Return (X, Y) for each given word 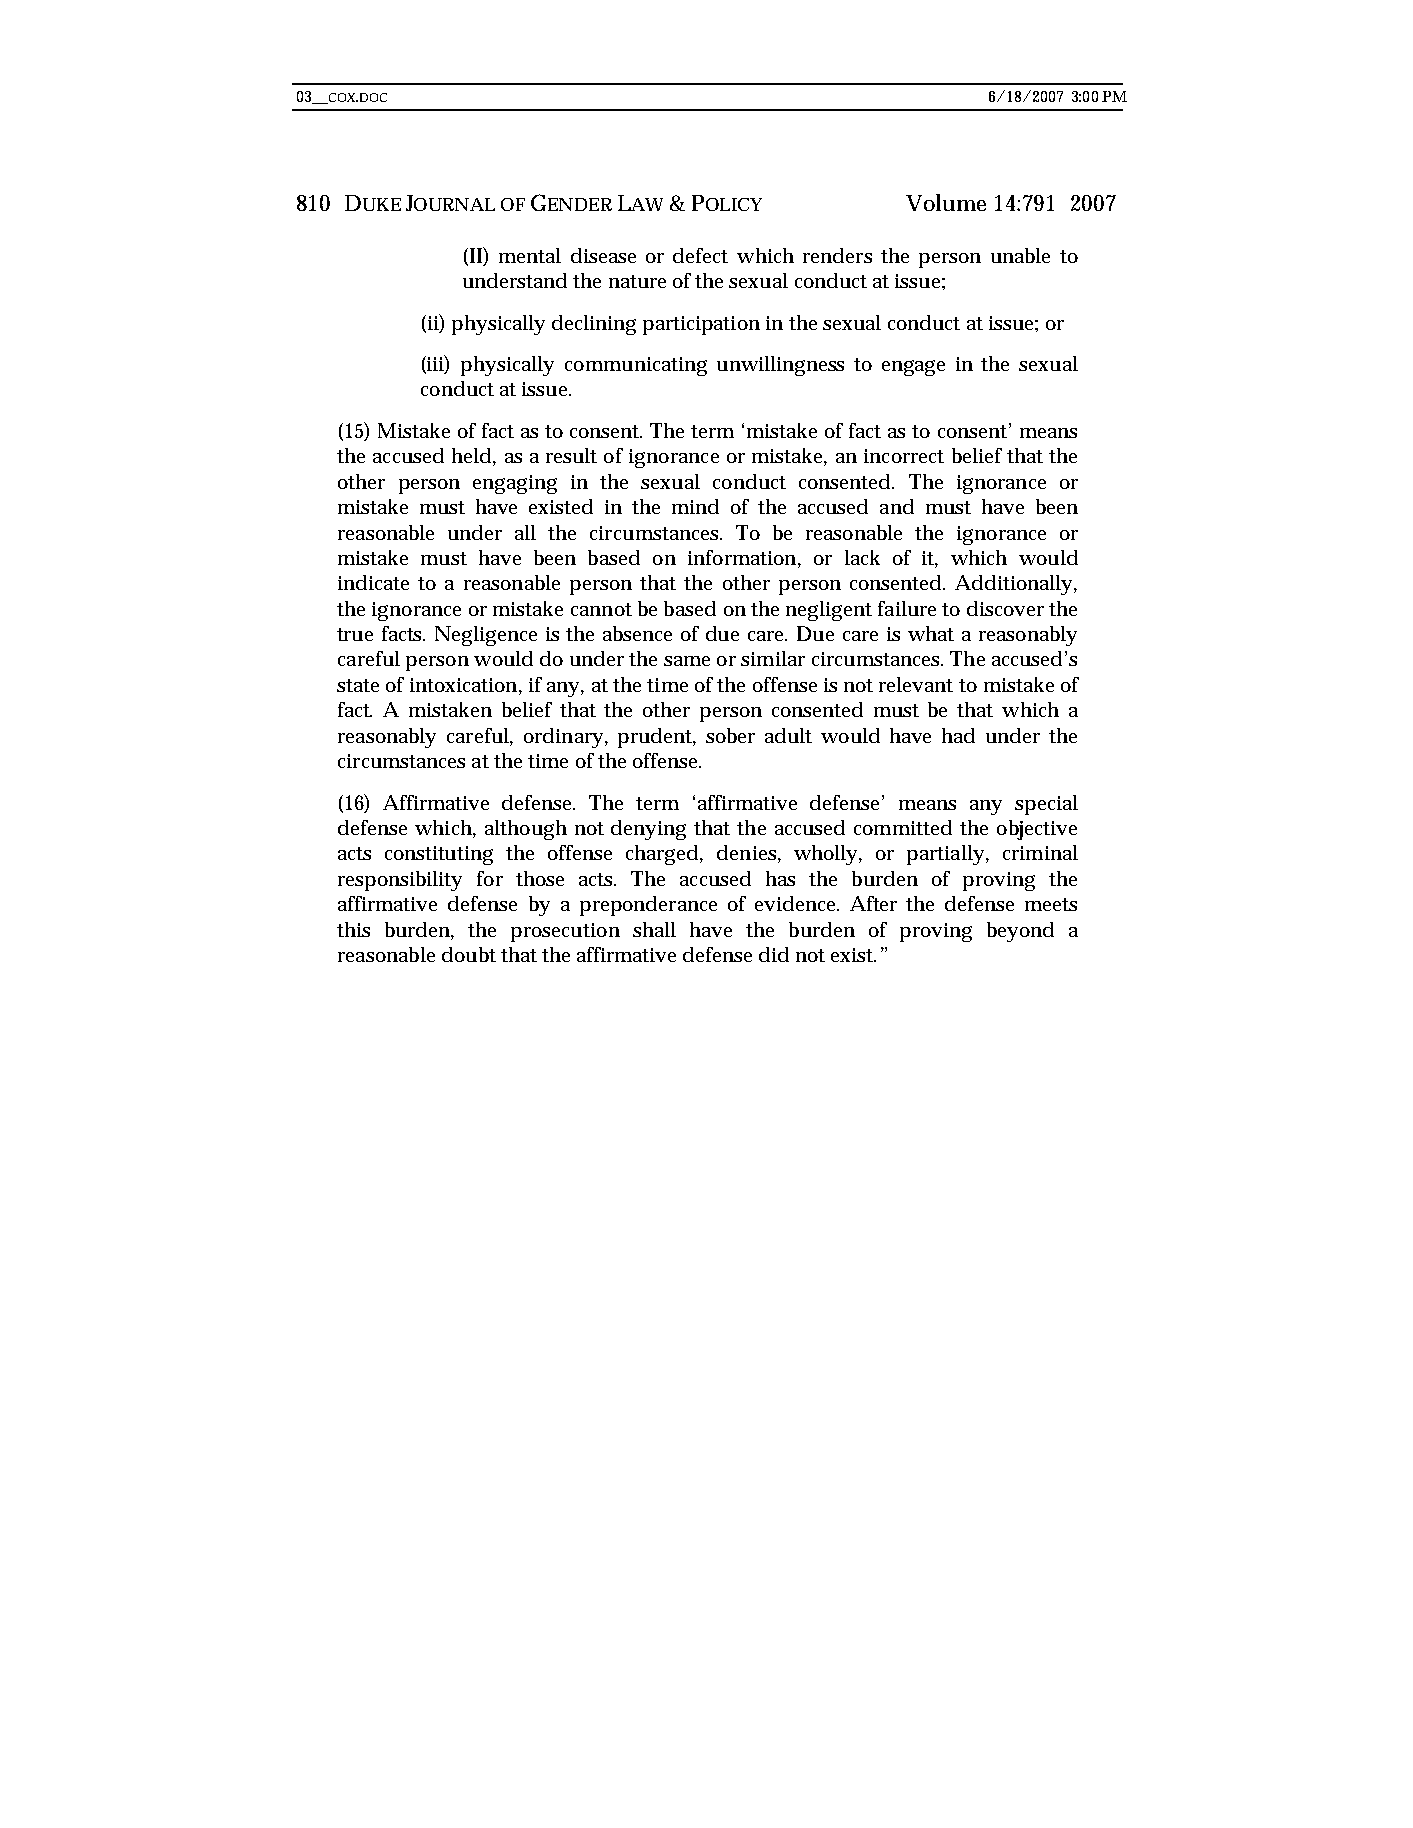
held (471, 455)
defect (700, 255)
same (687, 661)
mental (530, 255)
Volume (946, 202)
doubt (469, 954)
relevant (916, 684)
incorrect (904, 456)
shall (654, 929)
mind (695, 506)
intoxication (463, 685)
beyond (1020, 932)
